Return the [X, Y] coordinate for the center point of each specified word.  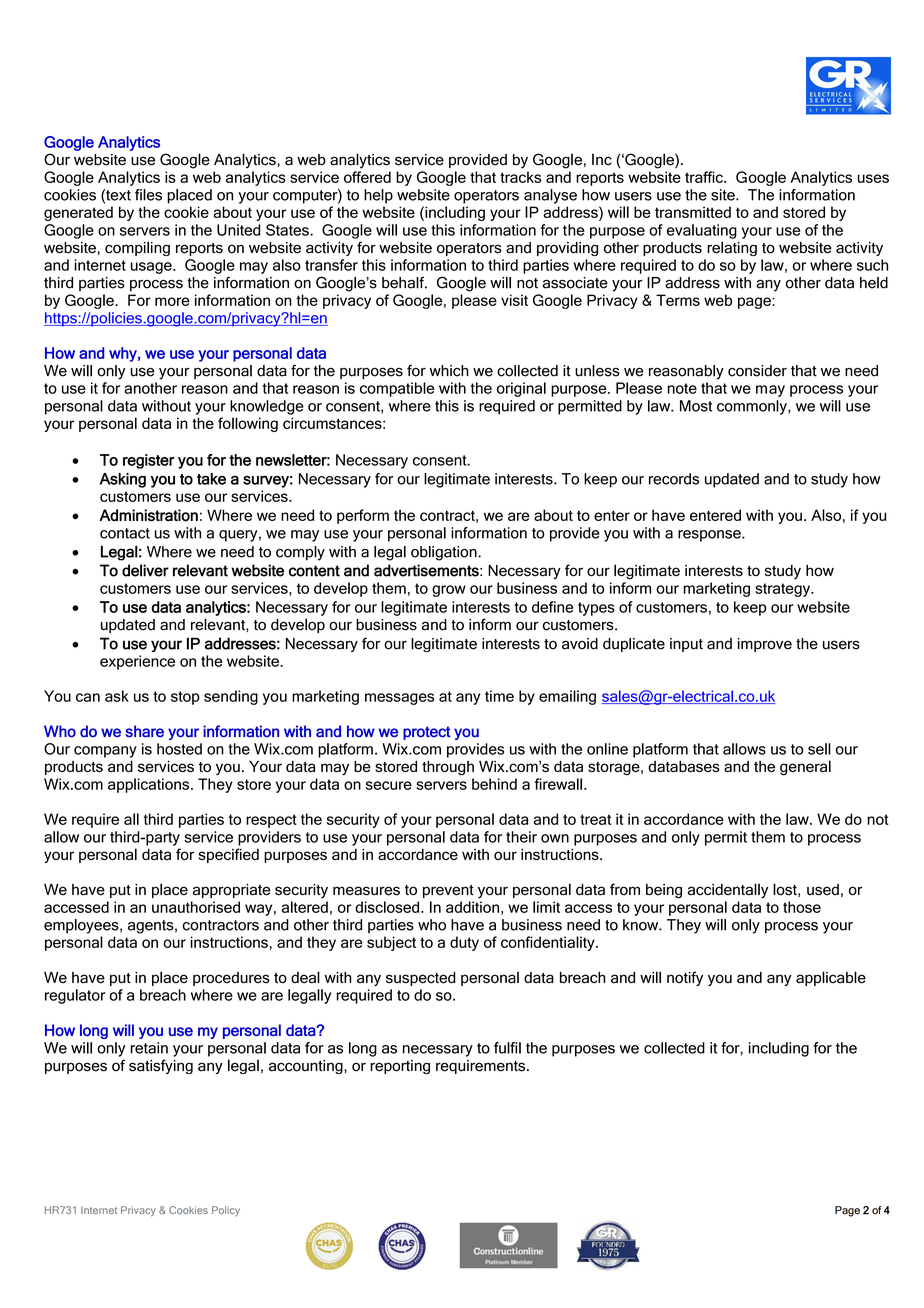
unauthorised [196, 907]
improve [765, 645]
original [521, 389]
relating [732, 248]
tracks [520, 177]
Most [696, 406]
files [148, 195]
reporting [400, 1067]
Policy [226, 1211]
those [802, 907]
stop [185, 698]
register [149, 461]
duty [464, 943]
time [499, 696]
